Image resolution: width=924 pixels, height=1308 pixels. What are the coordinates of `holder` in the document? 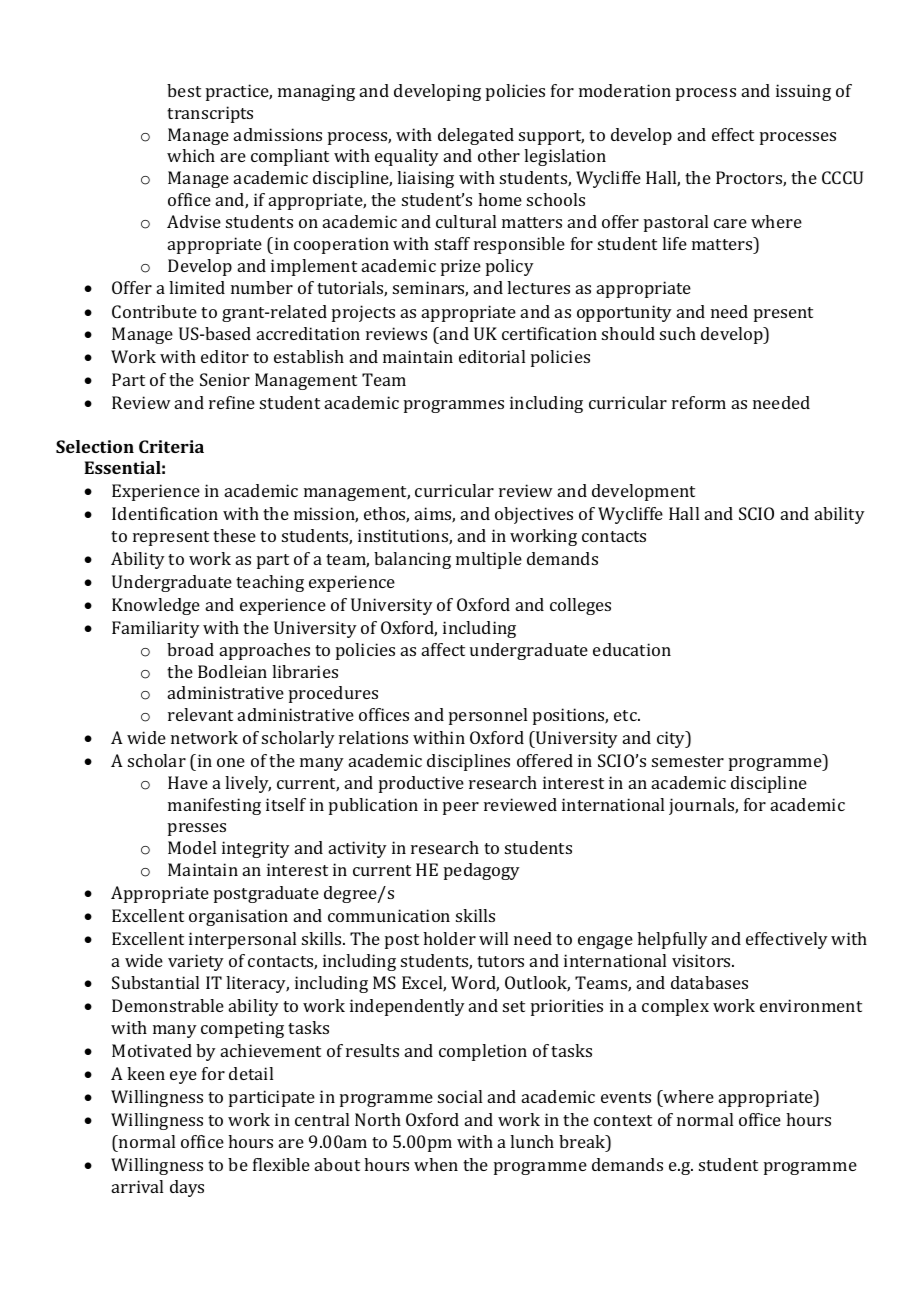 It's located at (449, 938).
